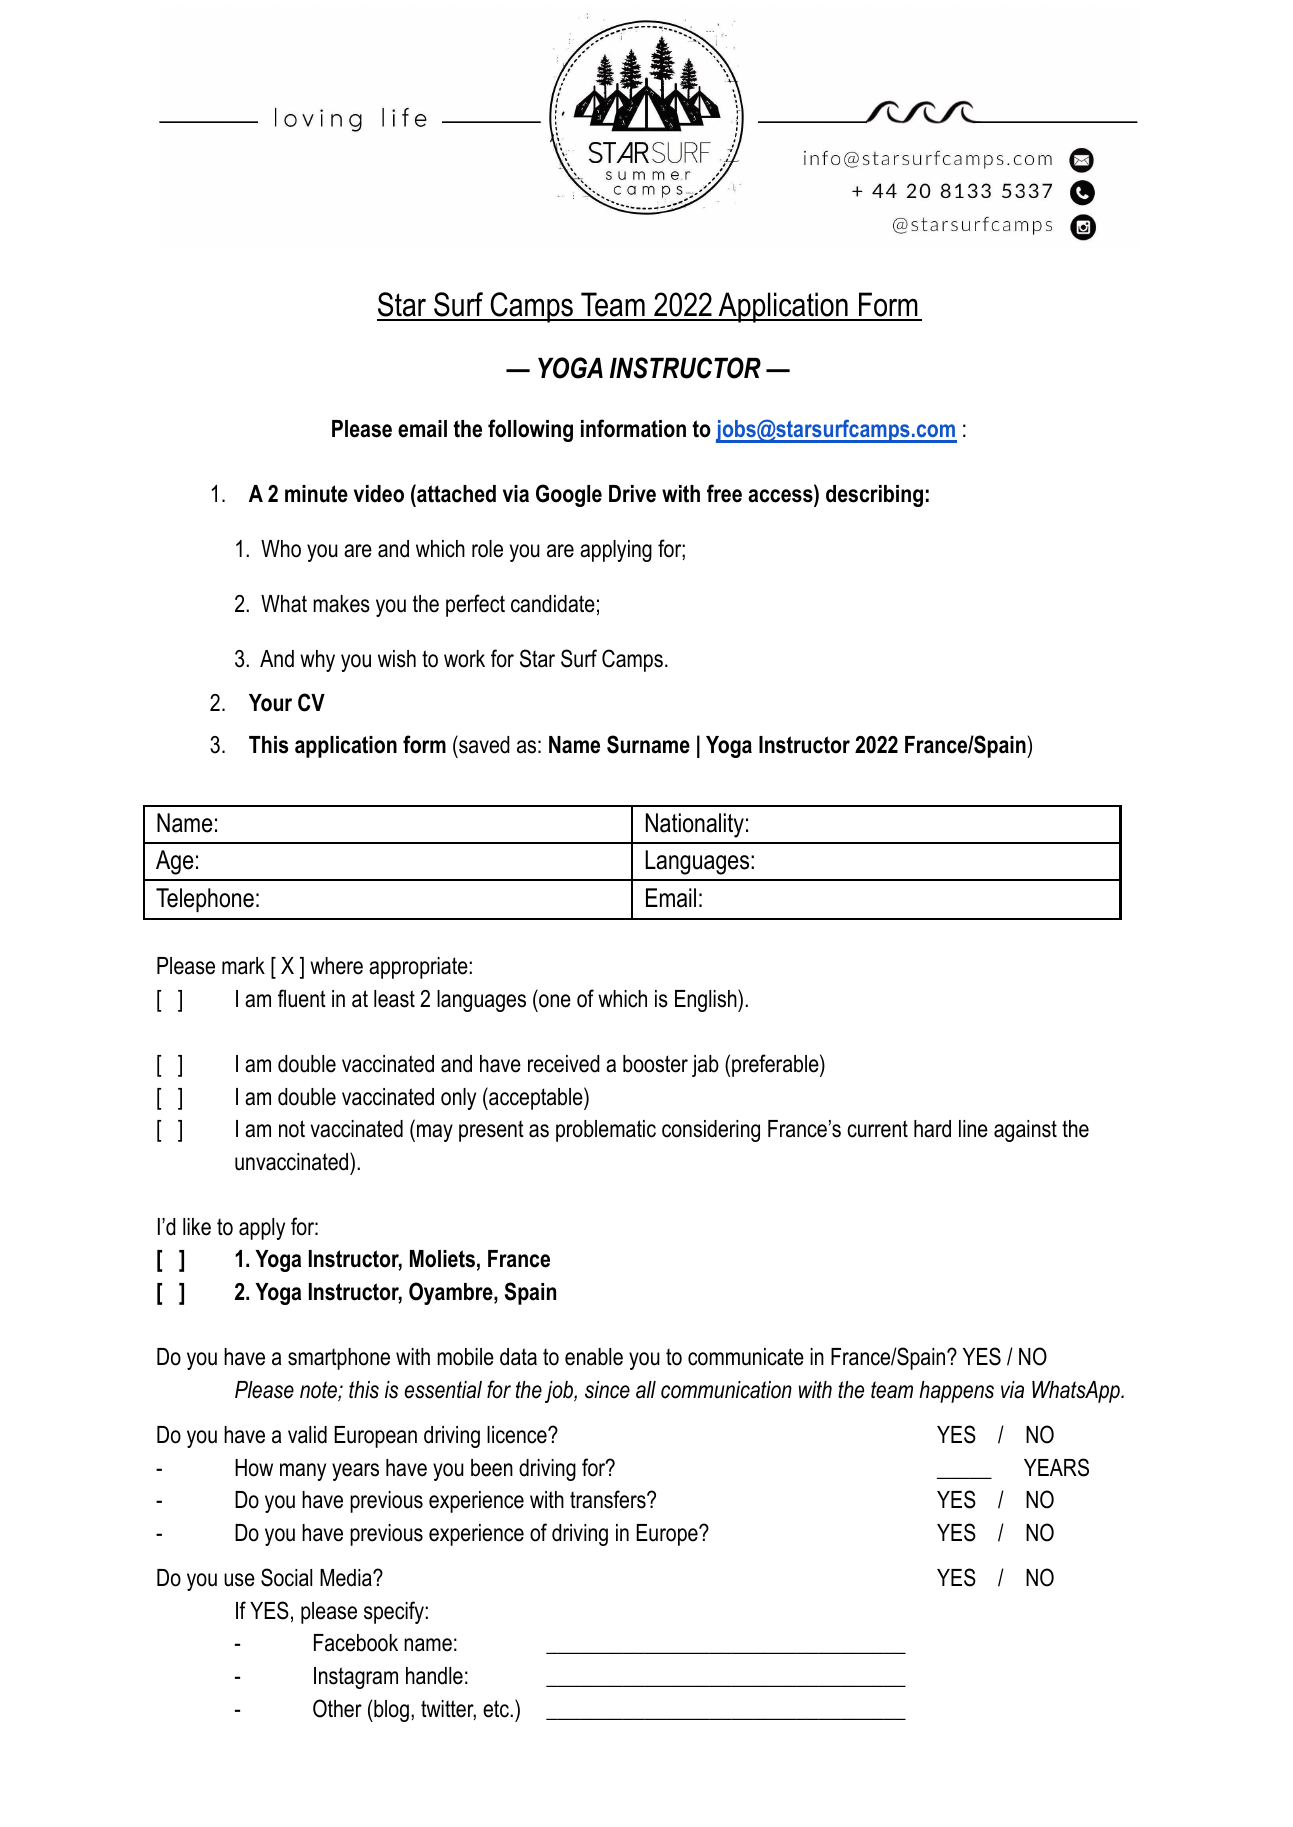  I want to click on Drive, so click(632, 494).
